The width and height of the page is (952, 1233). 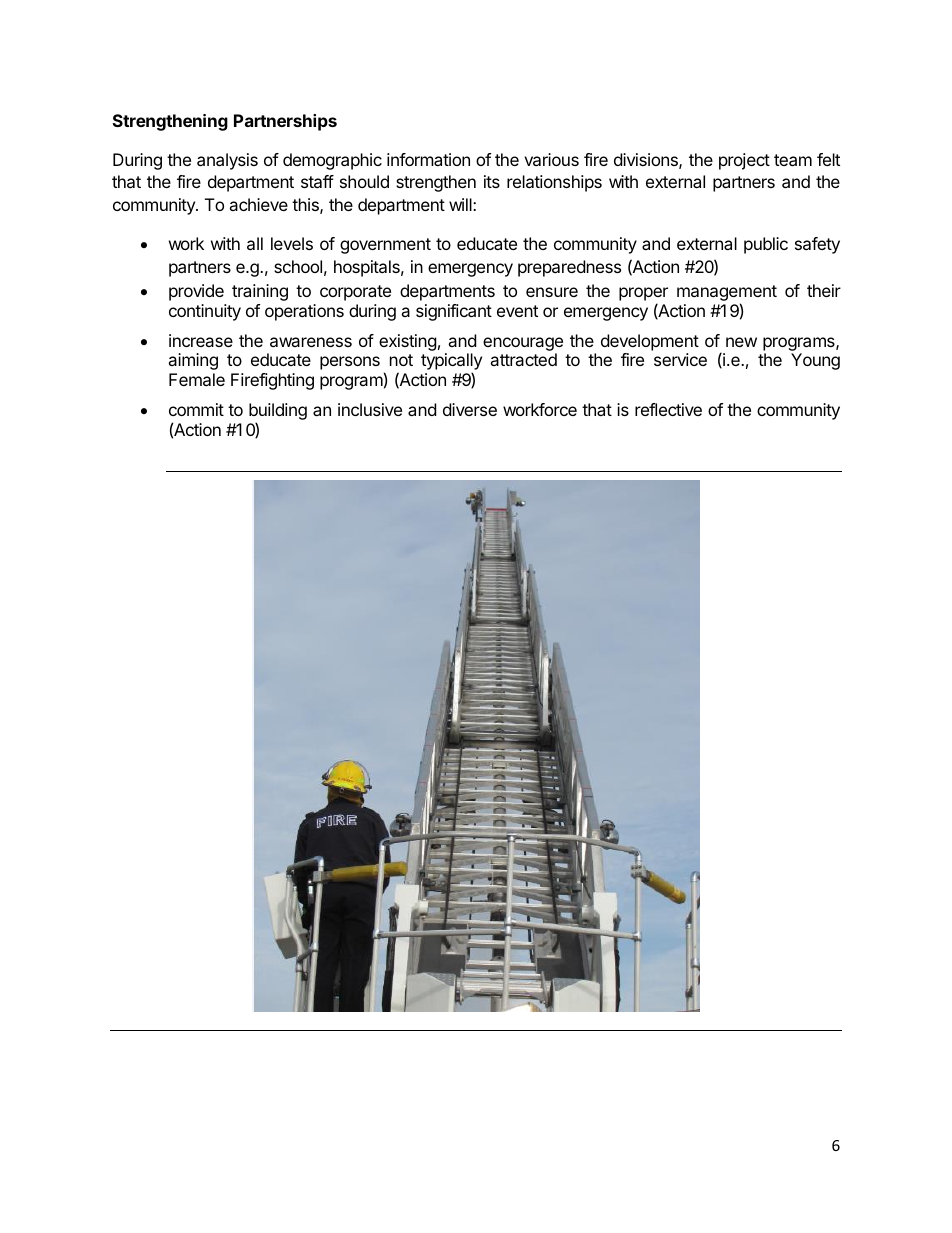 What do you see at coordinates (461, 204) in the page?
I see `will` at bounding box center [461, 204].
